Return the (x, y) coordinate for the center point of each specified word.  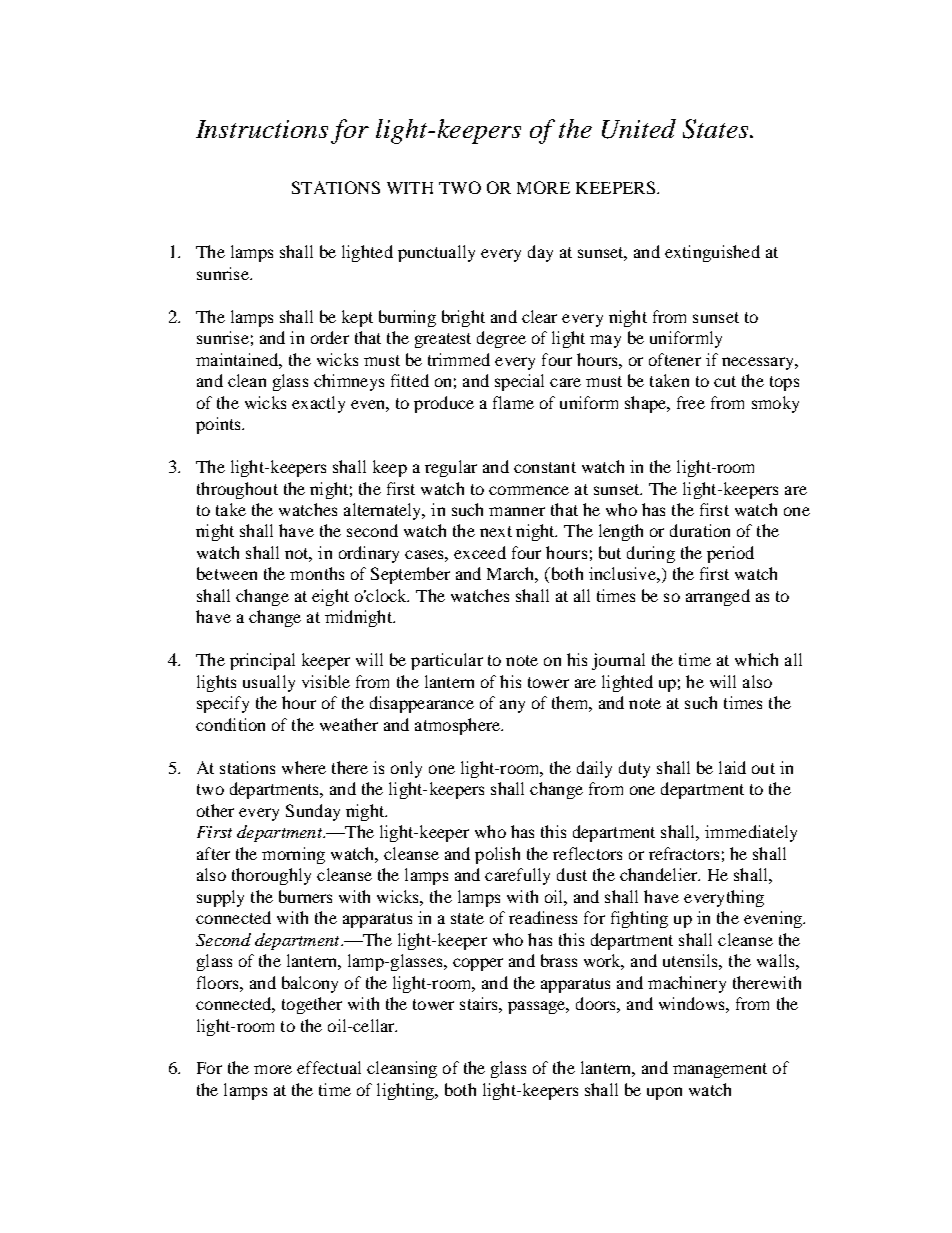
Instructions (262, 129)
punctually (436, 253)
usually (269, 683)
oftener (675, 359)
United (639, 129)
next (496, 531)
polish (497, 855)
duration (700, 530)
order (330, 337)
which (756, 659)
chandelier (660, 874)
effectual (329, 1067)
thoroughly (271, 876)
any (512, 706)
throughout (237, 490)
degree (501, 339)
